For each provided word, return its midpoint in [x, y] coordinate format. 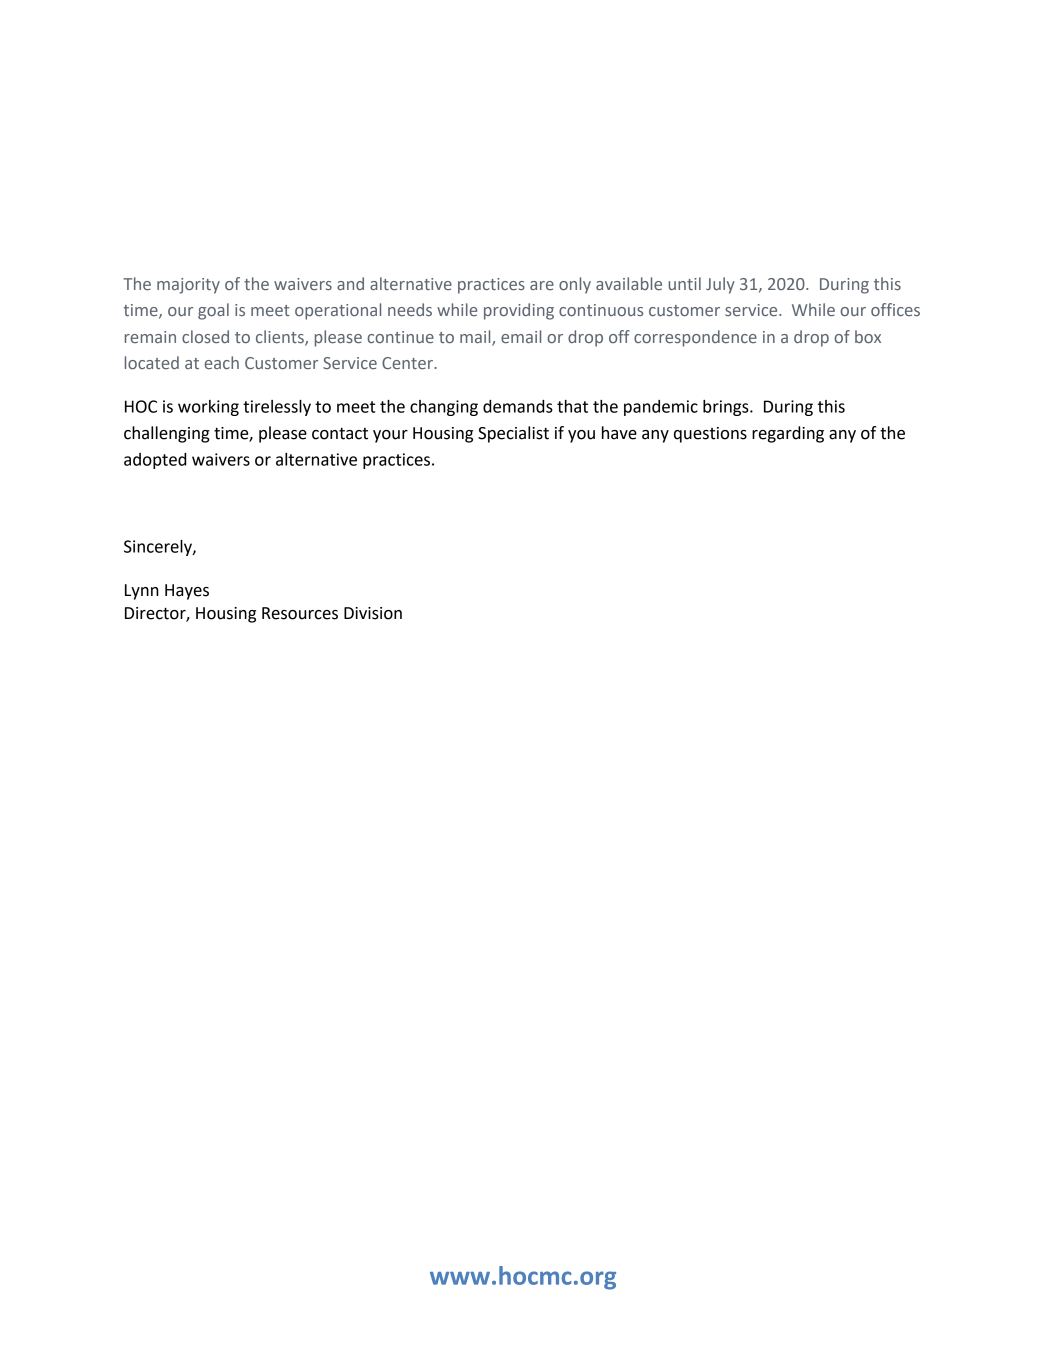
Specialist [513, 434]
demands [518, 406]
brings [727, 408]
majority [188, 286]
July [720, 285]
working [208, 408]
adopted [155, 461]
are [542, 285]
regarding [788, 434]
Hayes [187, 592]
